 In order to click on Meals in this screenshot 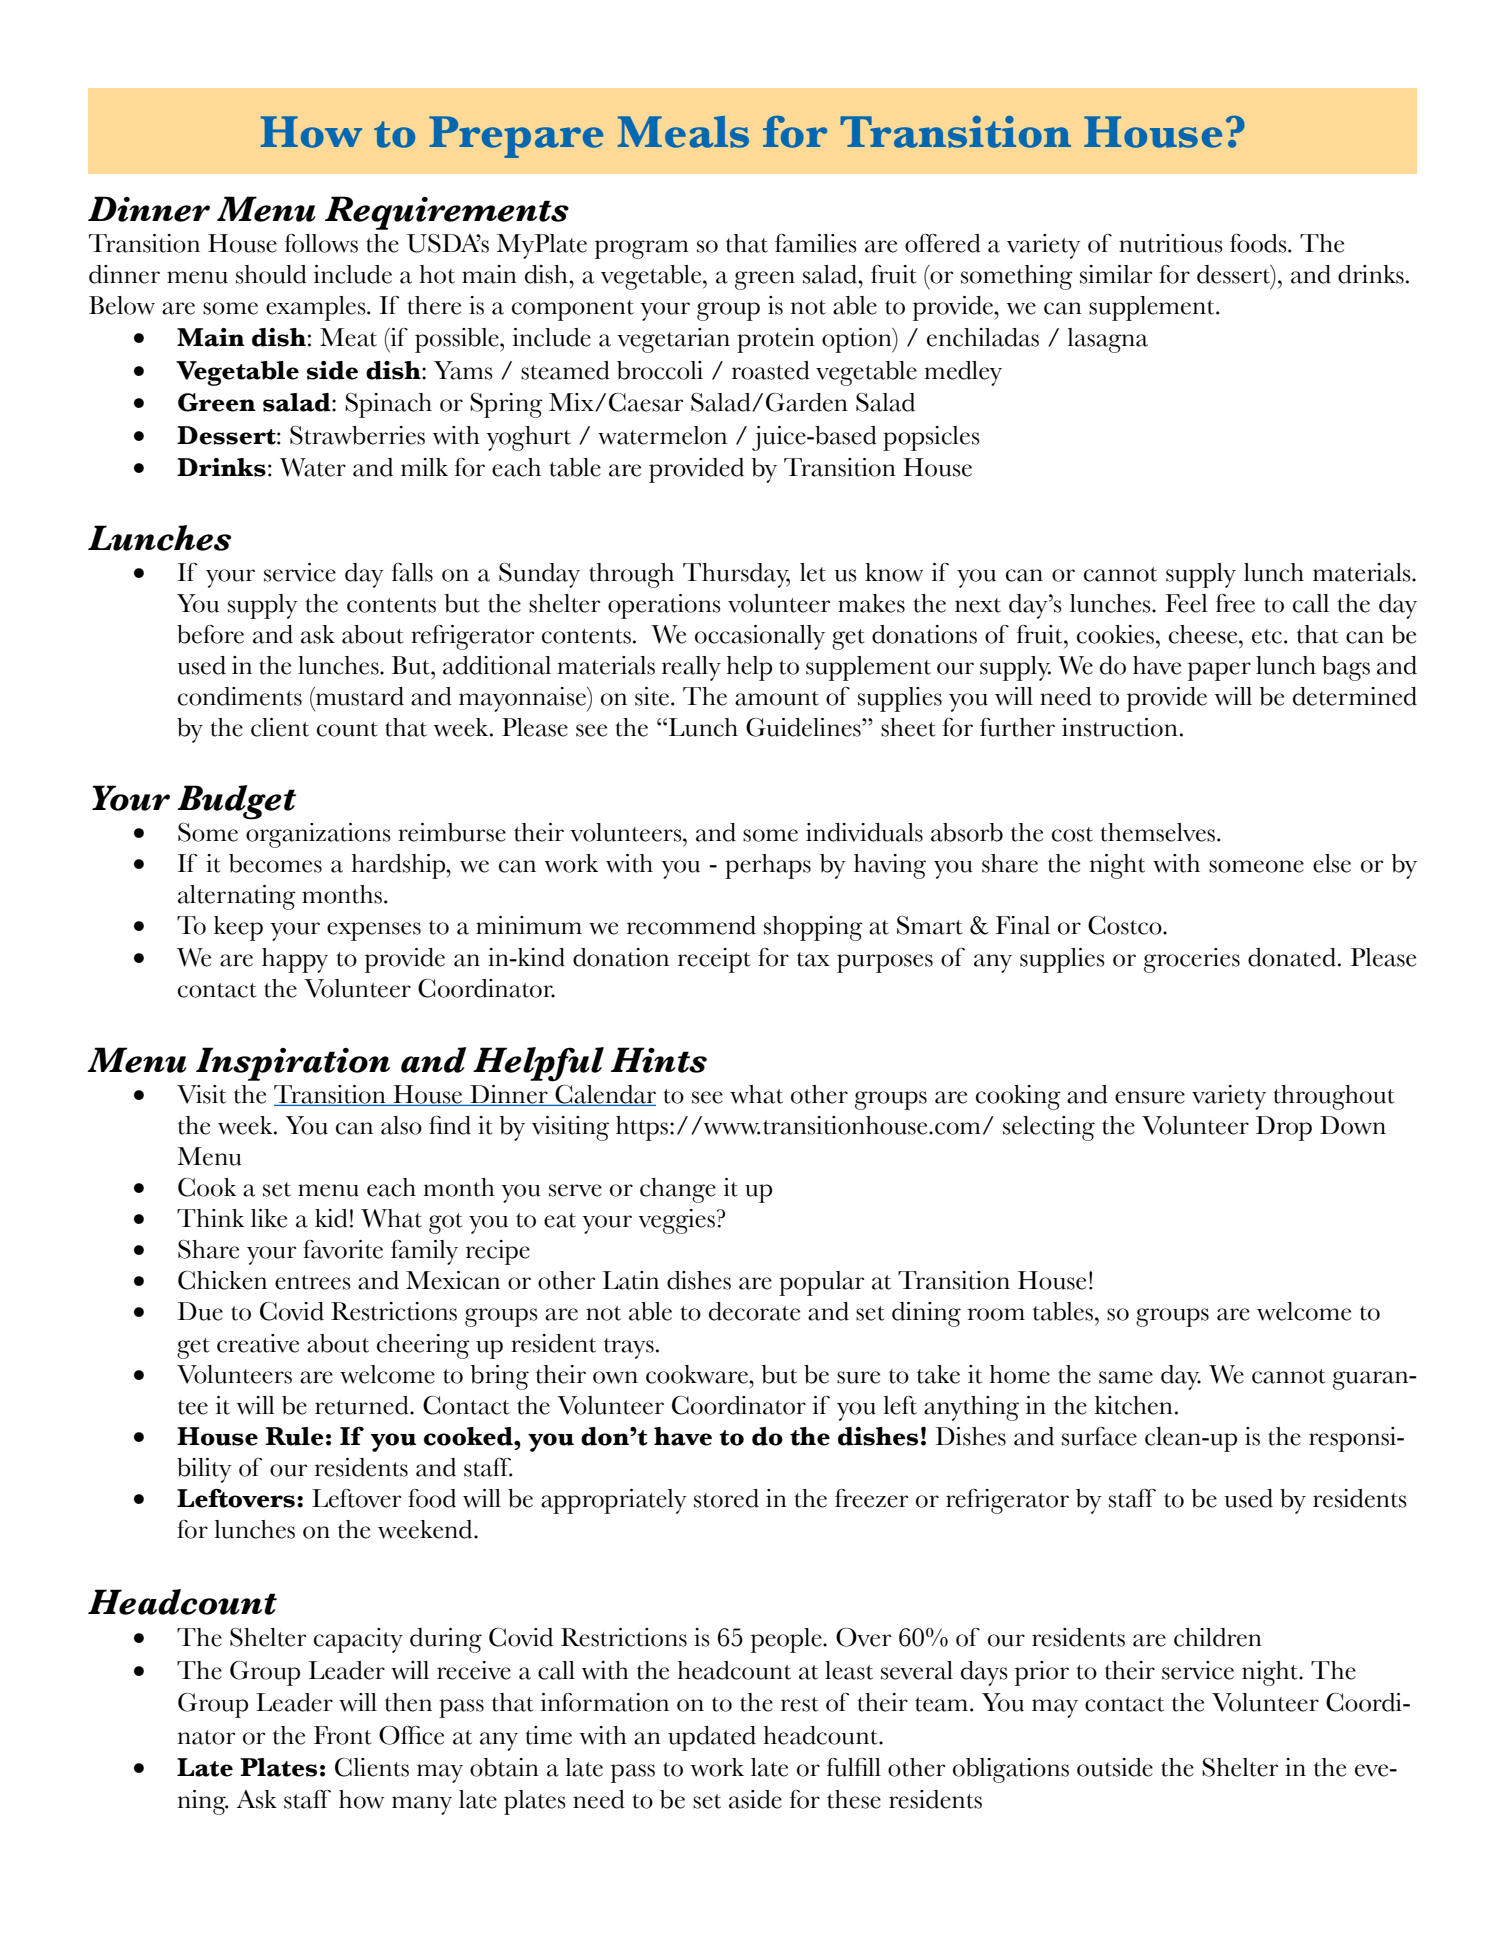, I will do `click(683, 132)`.
